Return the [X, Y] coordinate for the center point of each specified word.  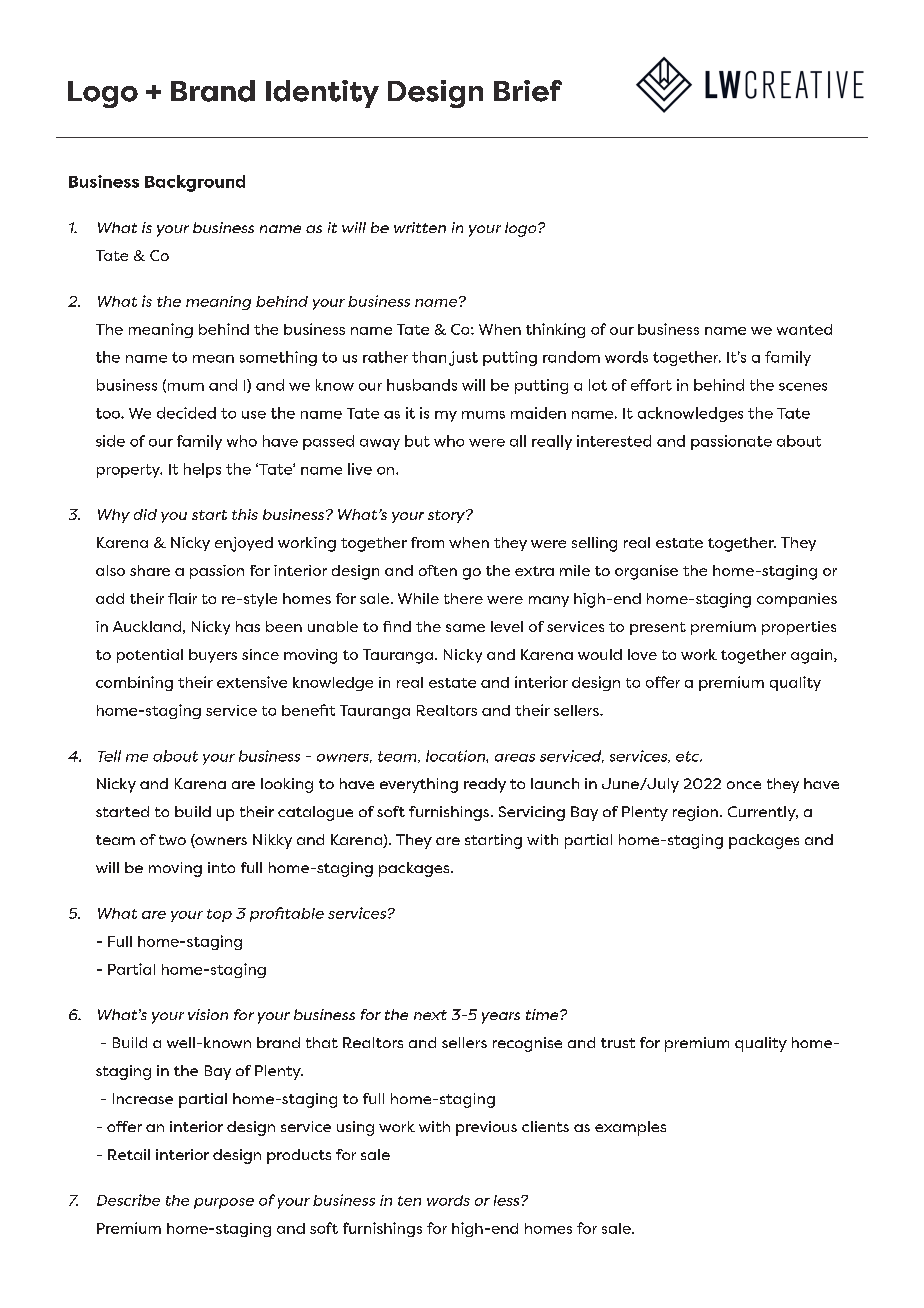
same [465, 628]
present [658, 628]
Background [195, 183]
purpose [224, 1203]
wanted [804, 329]
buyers [213, 656]
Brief [528, 91]
